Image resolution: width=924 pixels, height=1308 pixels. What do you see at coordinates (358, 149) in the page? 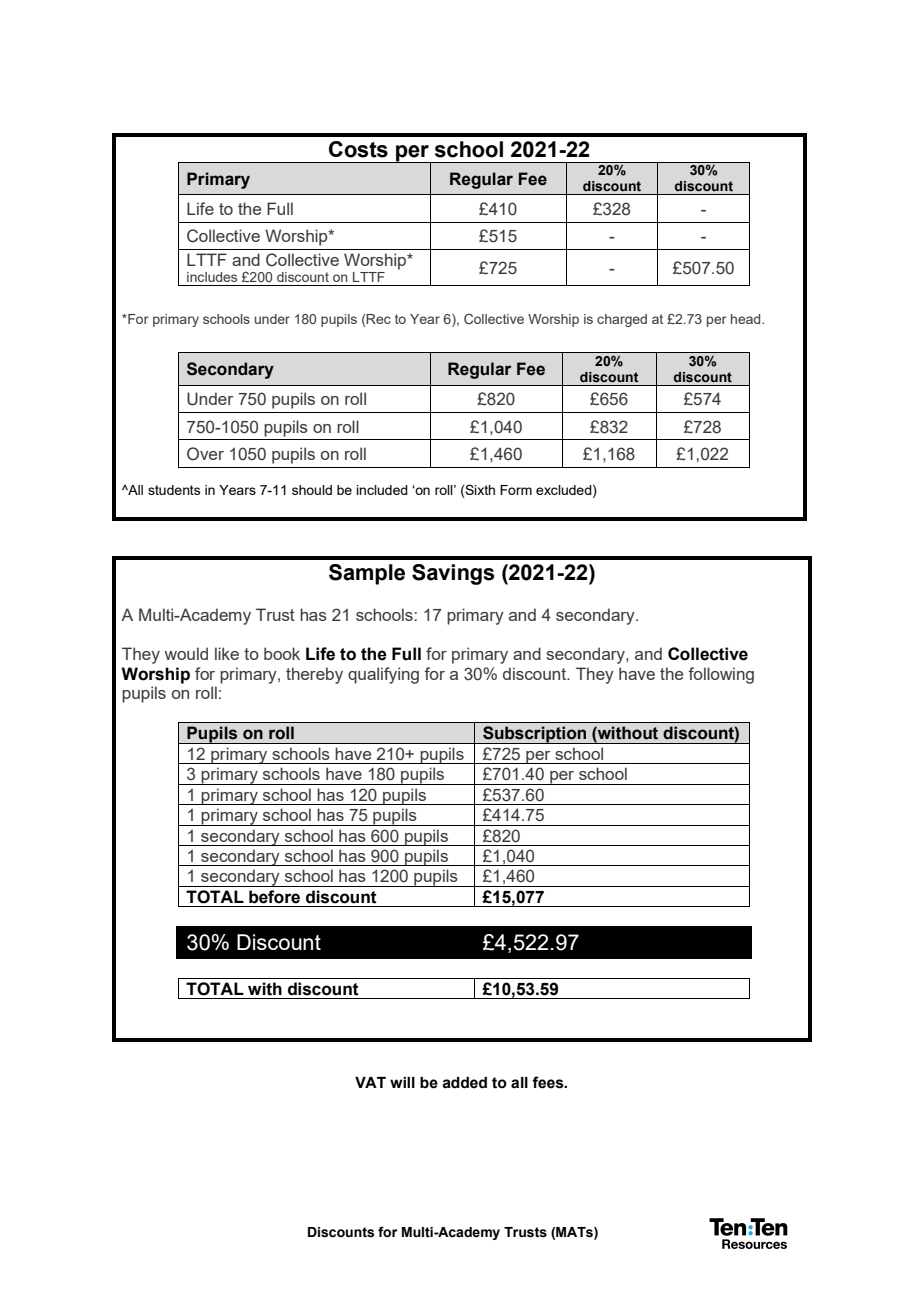
I see `Costs` at bounding box center [358, 149].
